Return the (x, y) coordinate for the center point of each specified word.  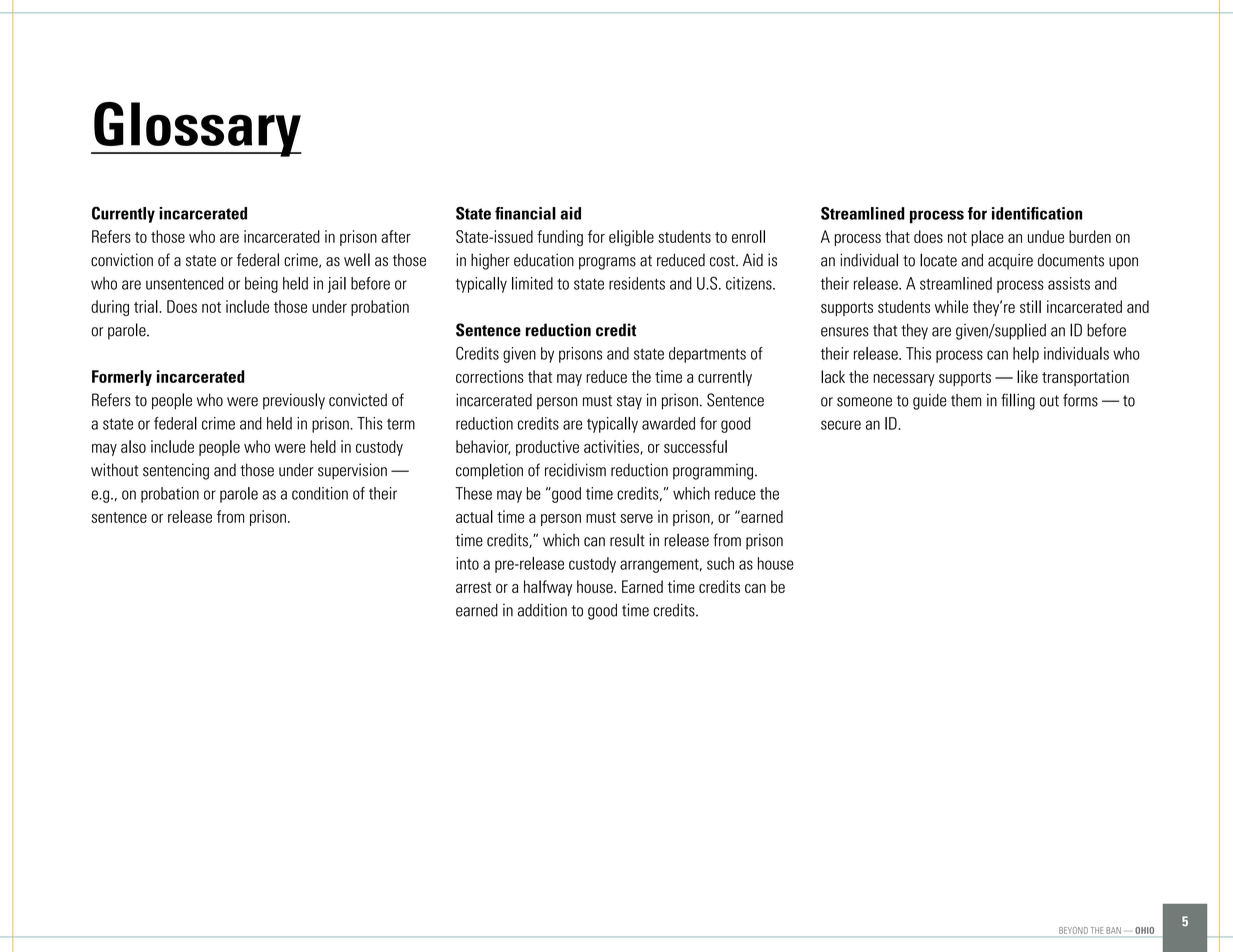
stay (629, 402)
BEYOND (1073, 930)
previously (294, 401)
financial (525, 213)
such (720, 563)
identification (1037, 213)
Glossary (197, 129)
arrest (474, 587)
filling (1018, 401)
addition (542, 610)
